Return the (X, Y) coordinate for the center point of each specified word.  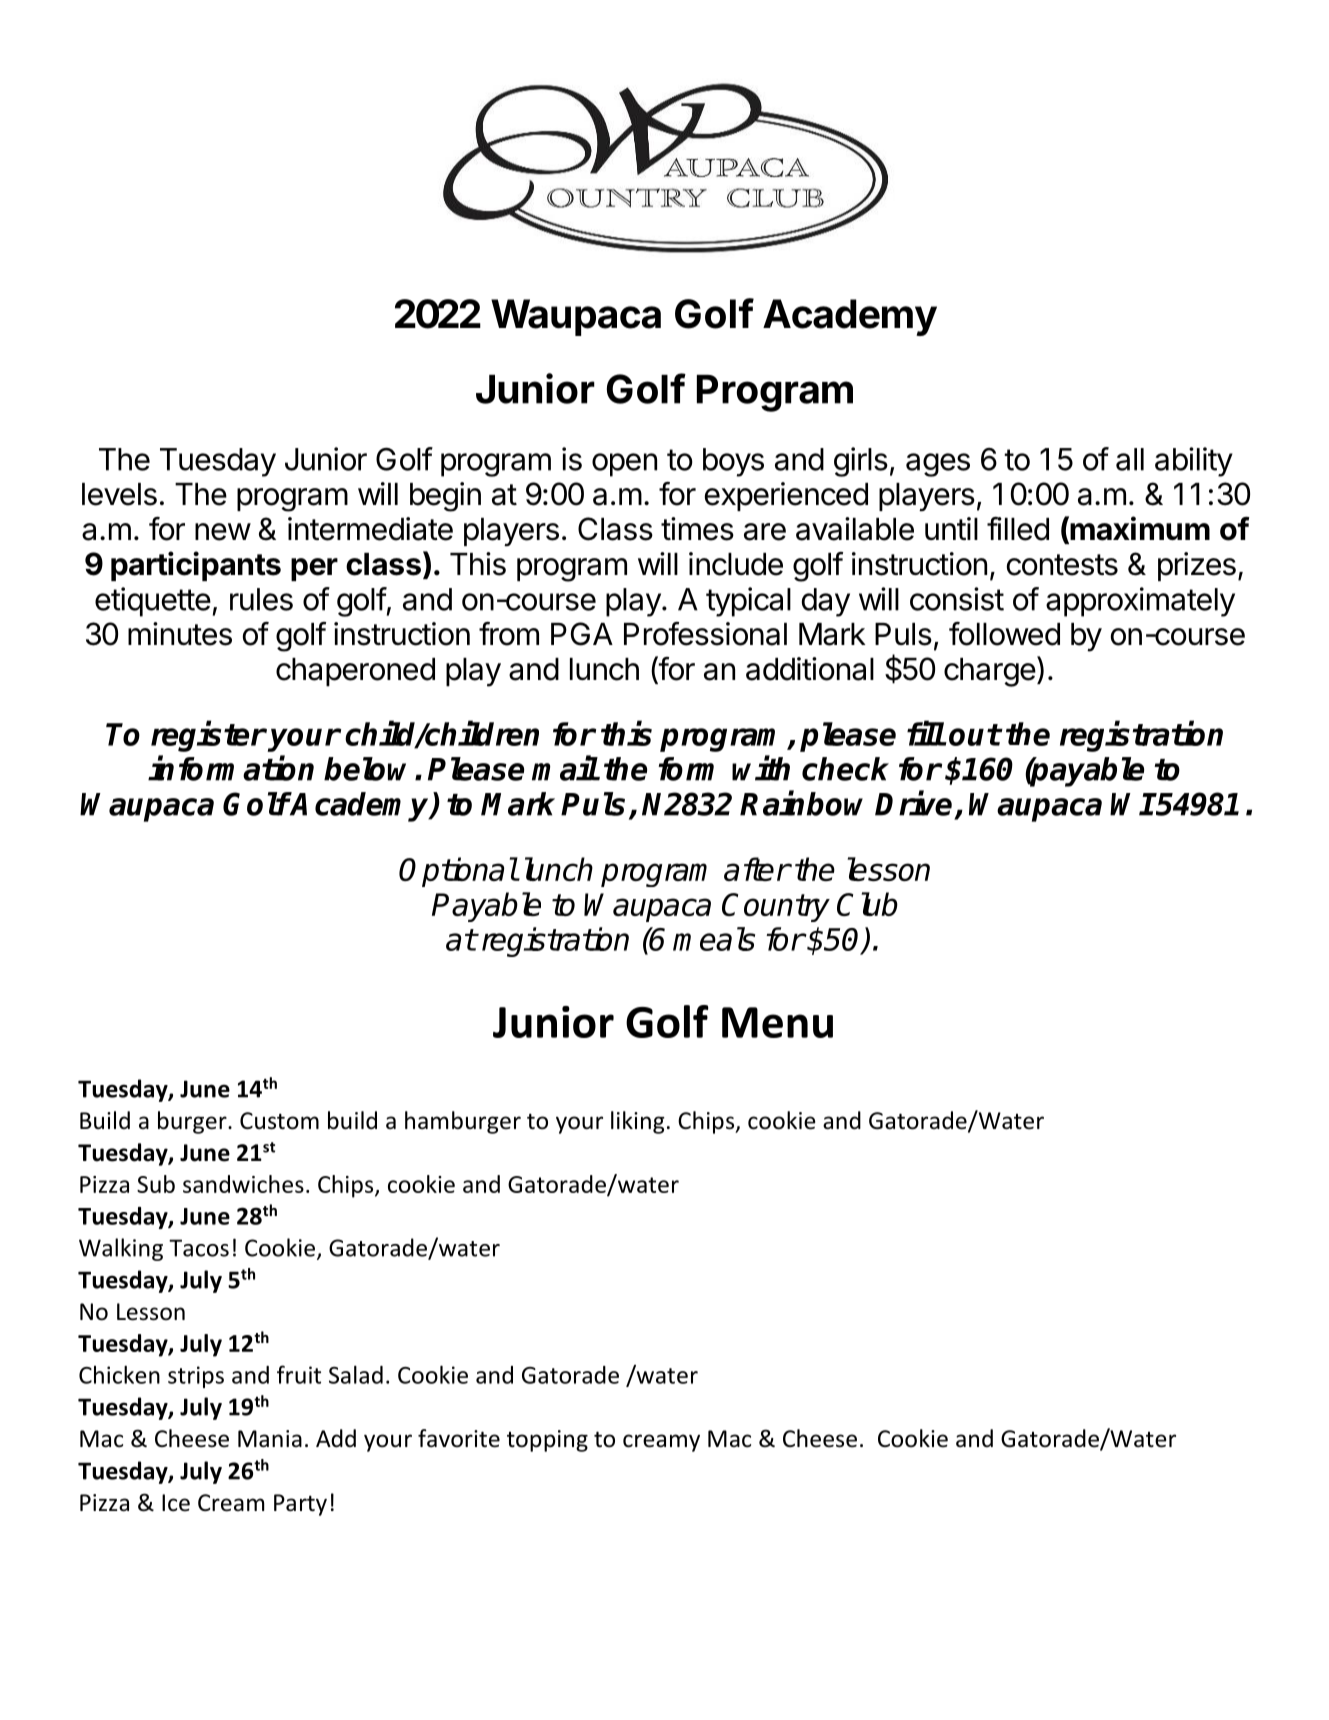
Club (867, 904)
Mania (270, 1439)
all (1130, 459)
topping (547, 1441)
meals (714, 939)
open (624, 465)
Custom (279, 1121)
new (223, 532)
